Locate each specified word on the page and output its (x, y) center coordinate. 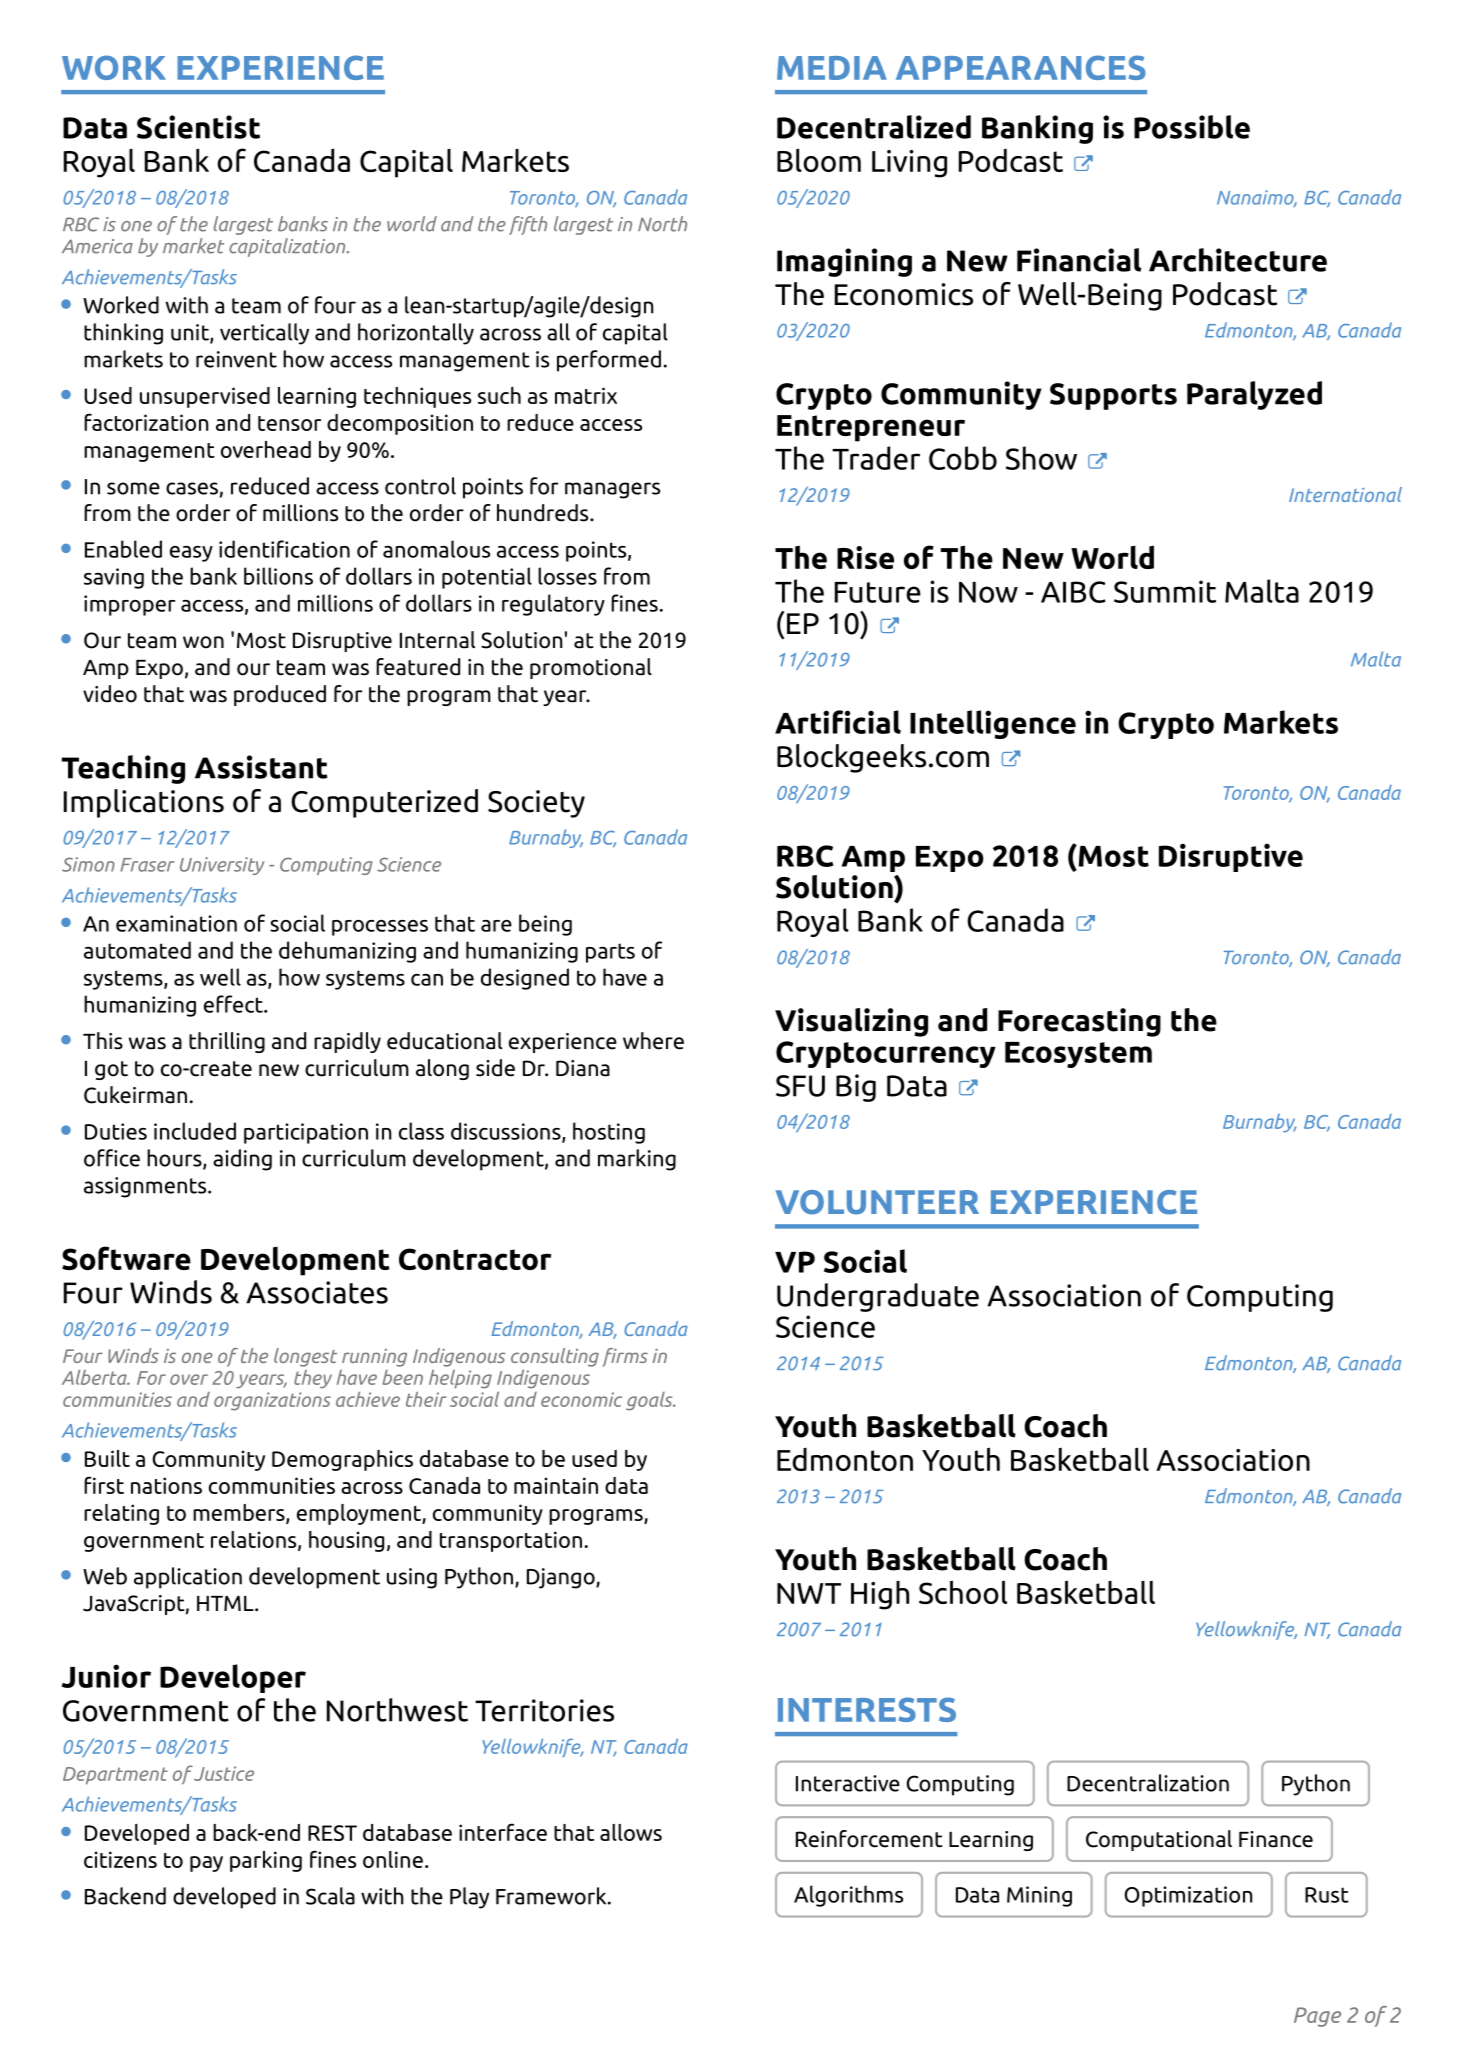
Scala (330, 1896)
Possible (1192, 127)
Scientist (198, 127)
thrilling (227, 1042)
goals (650, 1401)
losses (567, 576)
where (653, 1041)
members (240, 1513)
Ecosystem (1078, 1055)
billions (278, 576)
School (963, 1592)
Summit (1165, 591)
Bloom (819, 160)
